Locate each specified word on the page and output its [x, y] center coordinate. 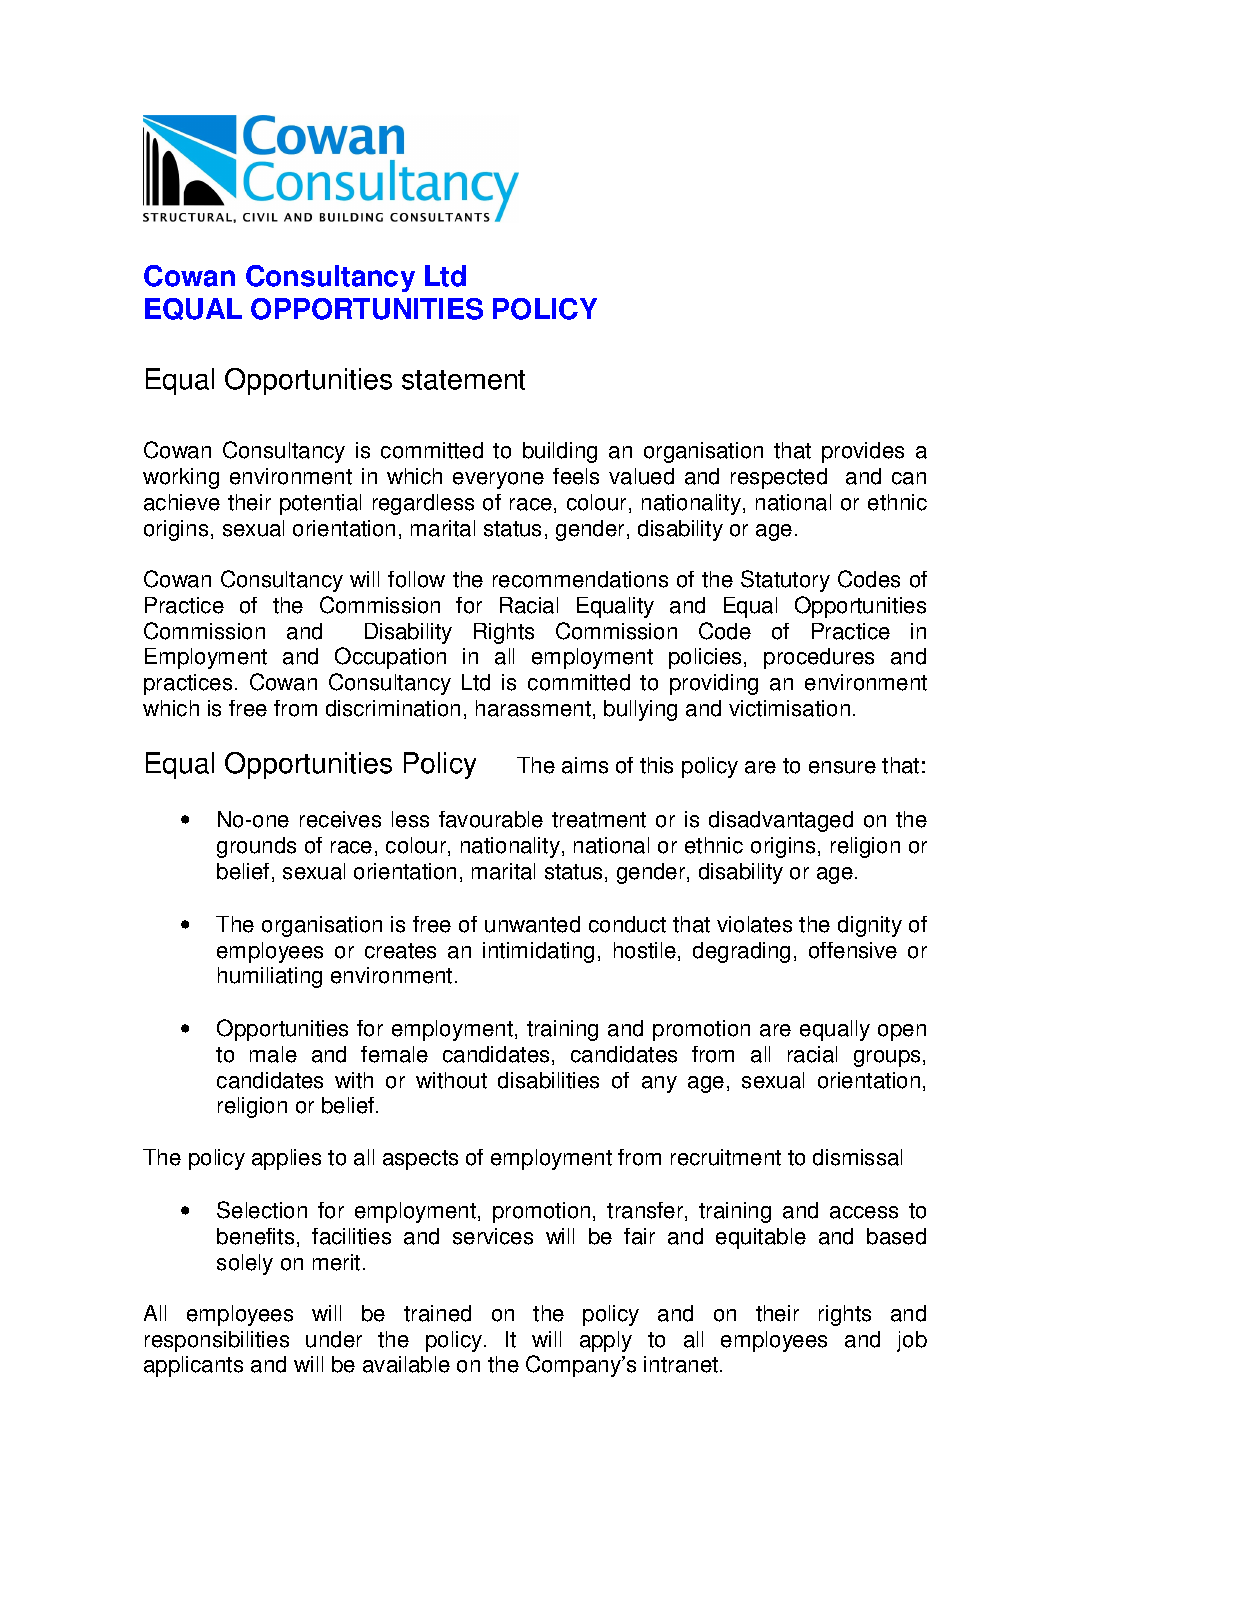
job [912, 1341]
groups [887, 1058]
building [560, 452]
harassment [533, 708]
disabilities [548, 1080]
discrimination [393, 708]
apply [606, 1341]
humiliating [270, 977]
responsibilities [217, 1341]
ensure [842, 767]
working [181, 478]
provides [863, 452]
